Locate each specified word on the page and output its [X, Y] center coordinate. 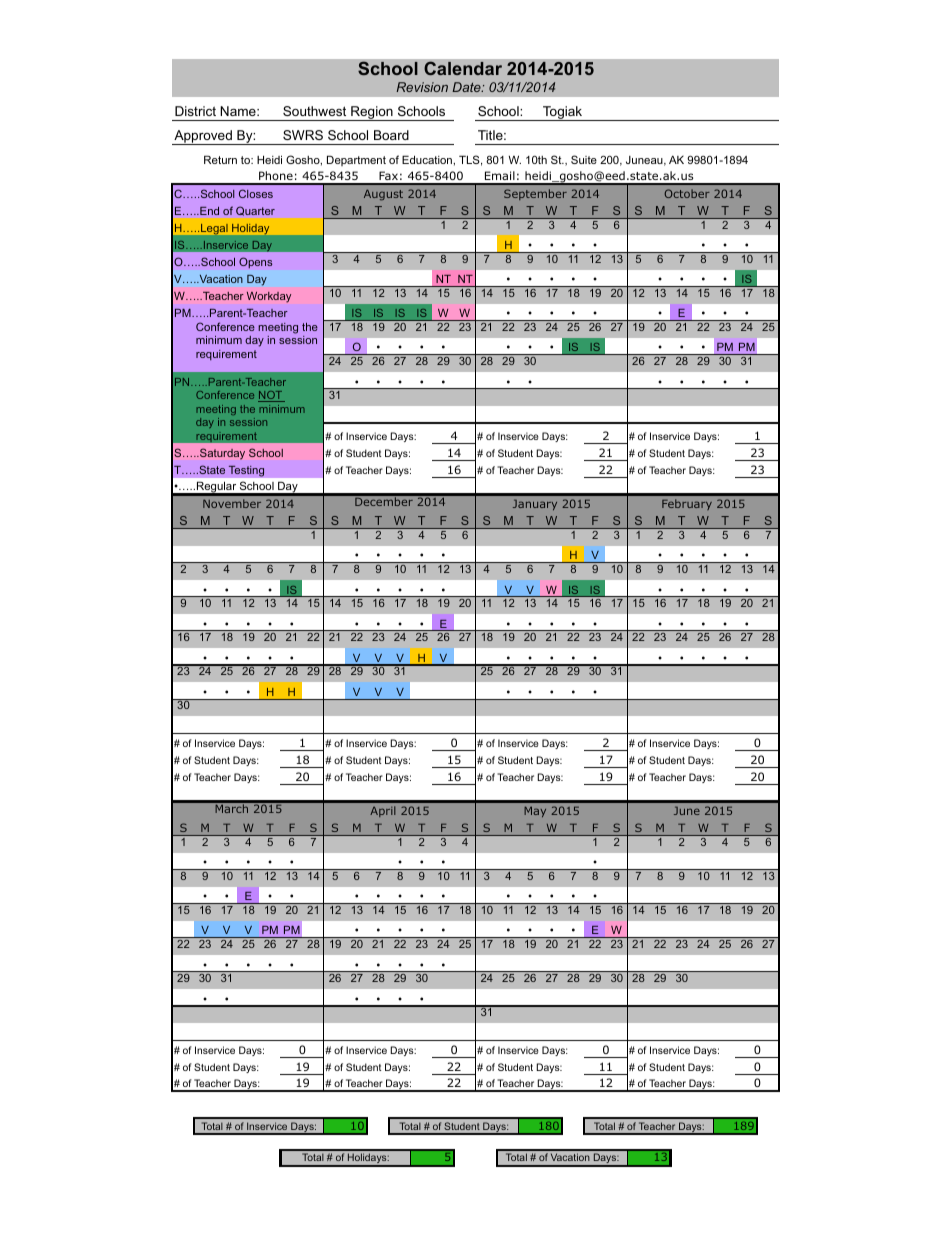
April [383, 811]
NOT [271, 396]
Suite [584, 159]
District [195, 111]
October [687, 193]
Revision [422, 87]
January [535, 504]
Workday [269, 297]
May [535, 811]
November [232, 503]
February [687, 504]
